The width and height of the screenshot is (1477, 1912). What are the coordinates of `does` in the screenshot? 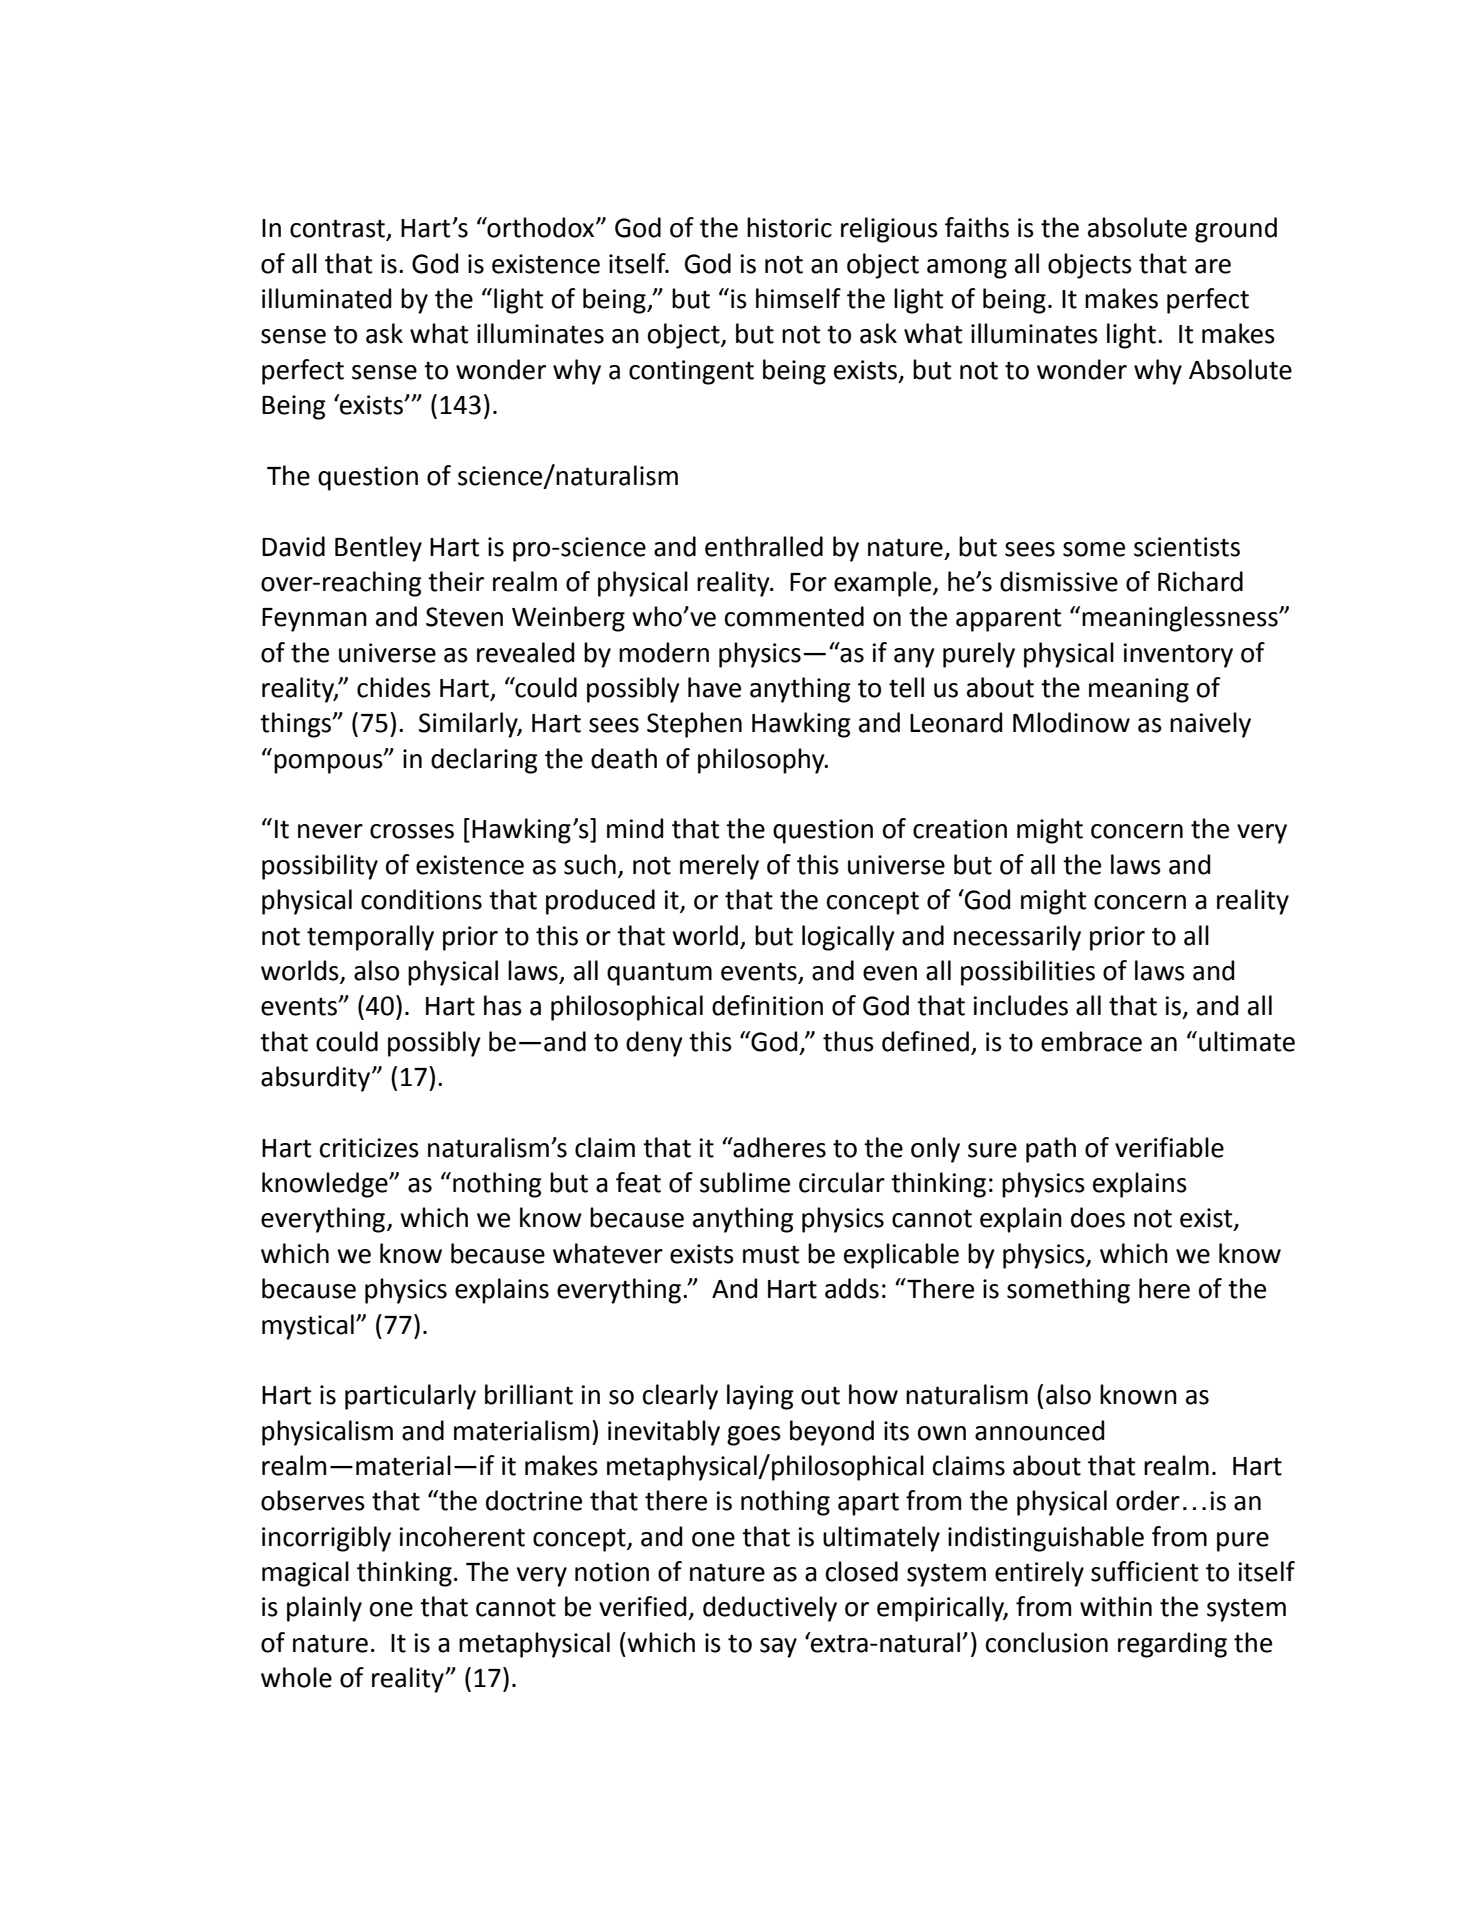 It's located at (1098, 1217).
